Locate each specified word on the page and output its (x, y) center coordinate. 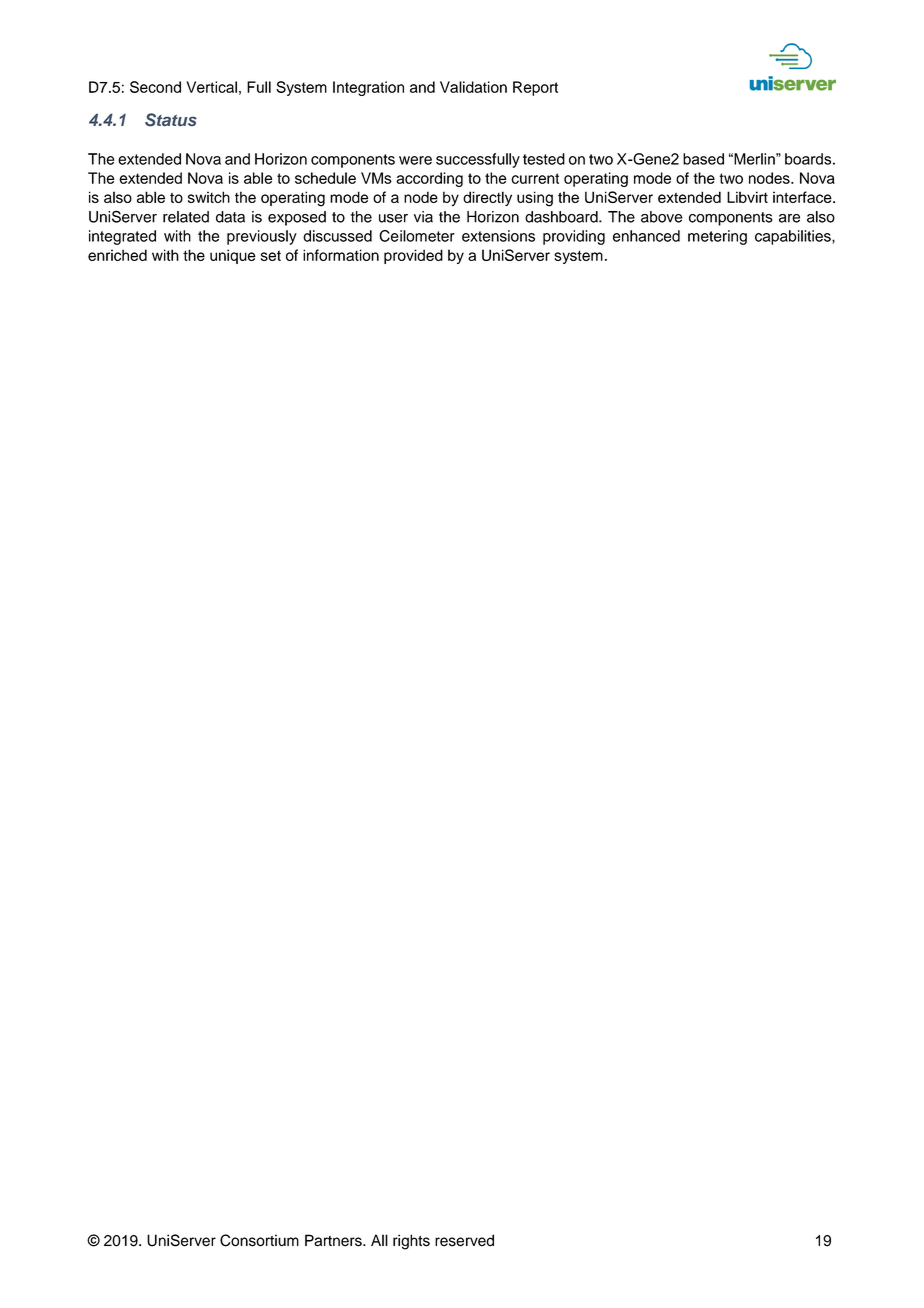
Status (171, 119)
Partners (334, 1240)
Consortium (259, 1240)
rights (411, 1242)
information (341, 255)
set (271, 255)
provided (413, 256)
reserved (464, 1240)
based (703, 159)
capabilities (794, 237)
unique (233, 256)
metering (717, 237)
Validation (473, 87)
